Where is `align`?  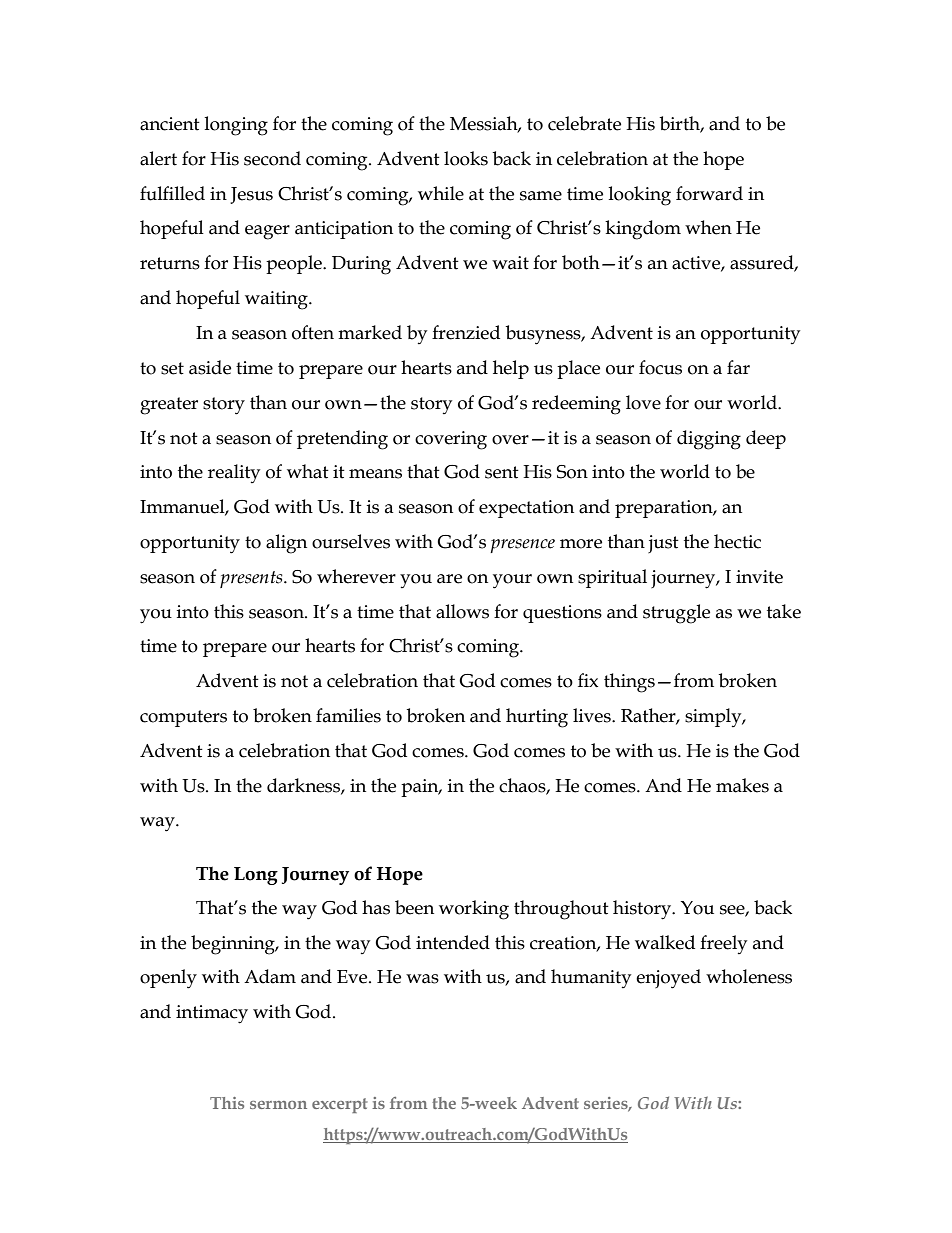
align is located at coordinates (286, 544).
